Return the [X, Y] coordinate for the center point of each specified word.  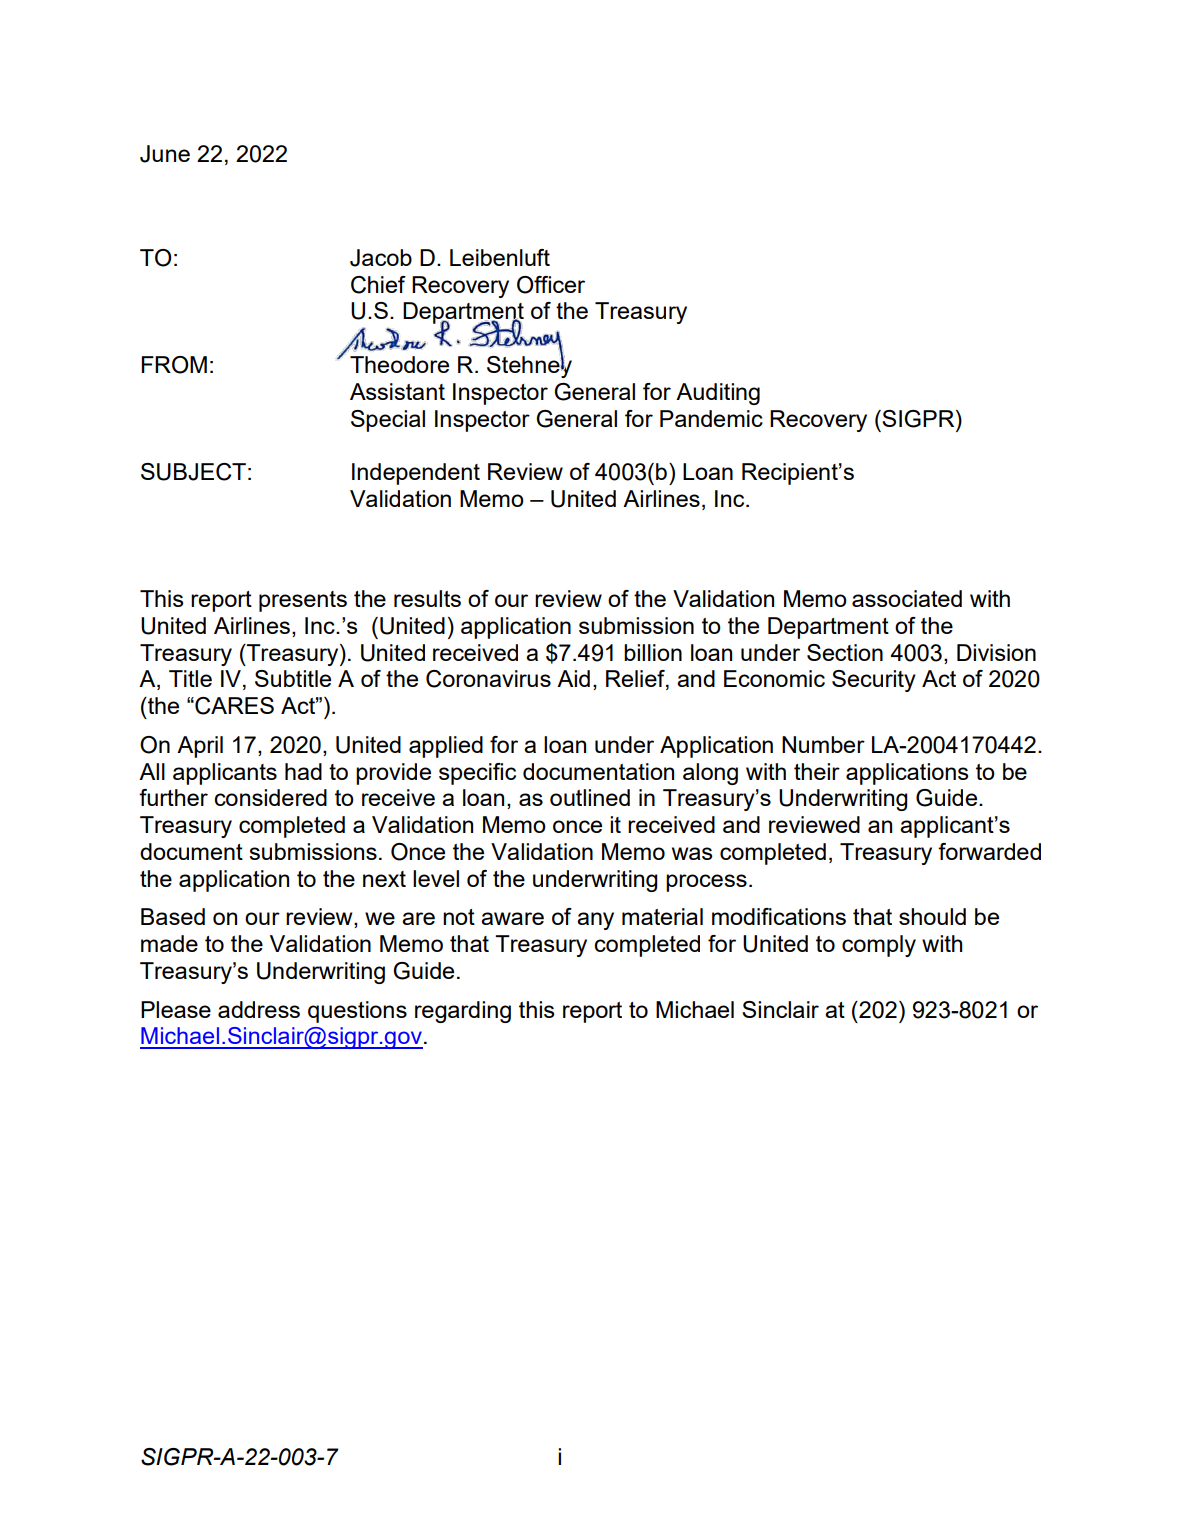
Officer [551, 285]
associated [907, 598]
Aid [573, 678]
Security [874, 681]
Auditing [718, 394]
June [165, 154]
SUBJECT [193, 472]
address [259, 1009]
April [200, 747]
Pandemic [711, 418]
